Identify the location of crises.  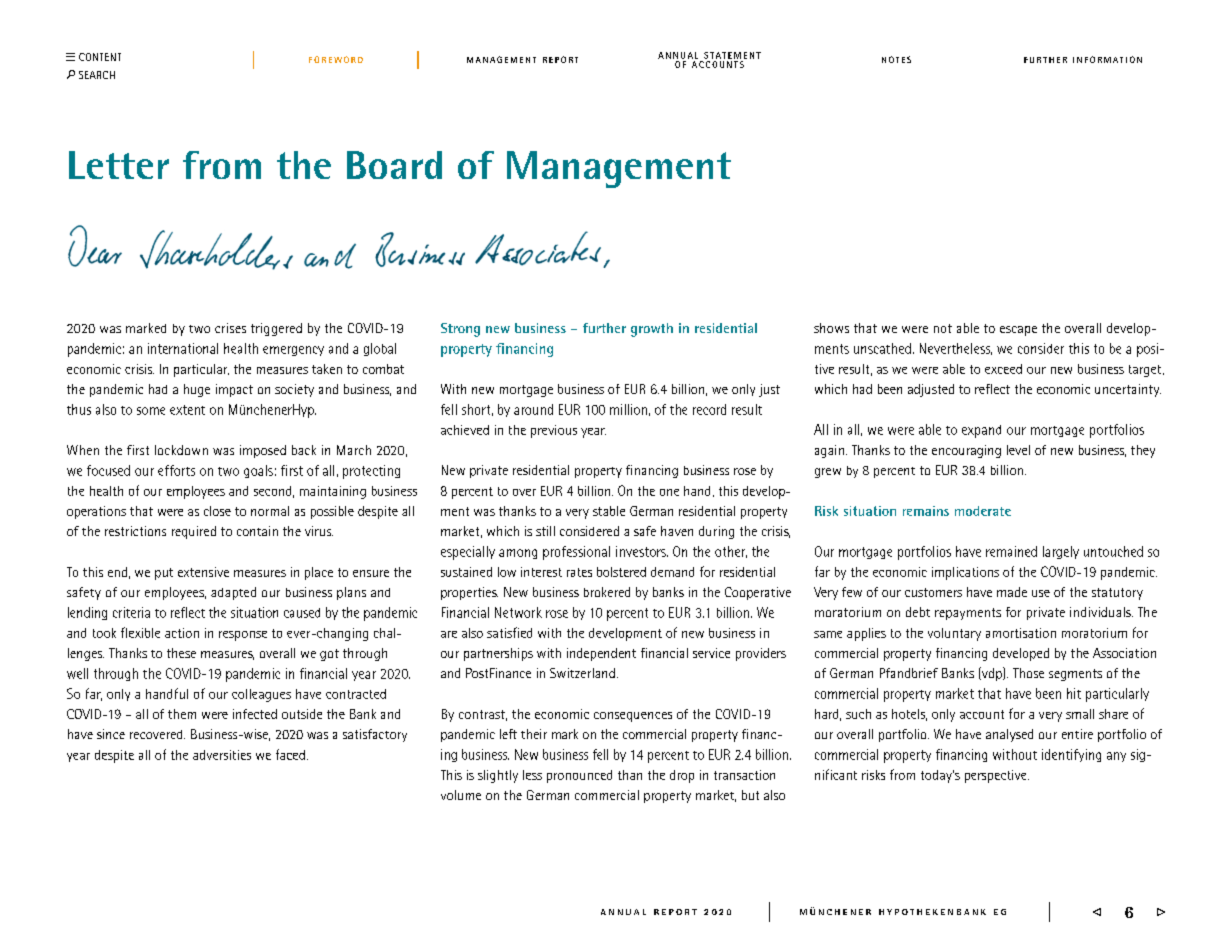
(230, 328).
